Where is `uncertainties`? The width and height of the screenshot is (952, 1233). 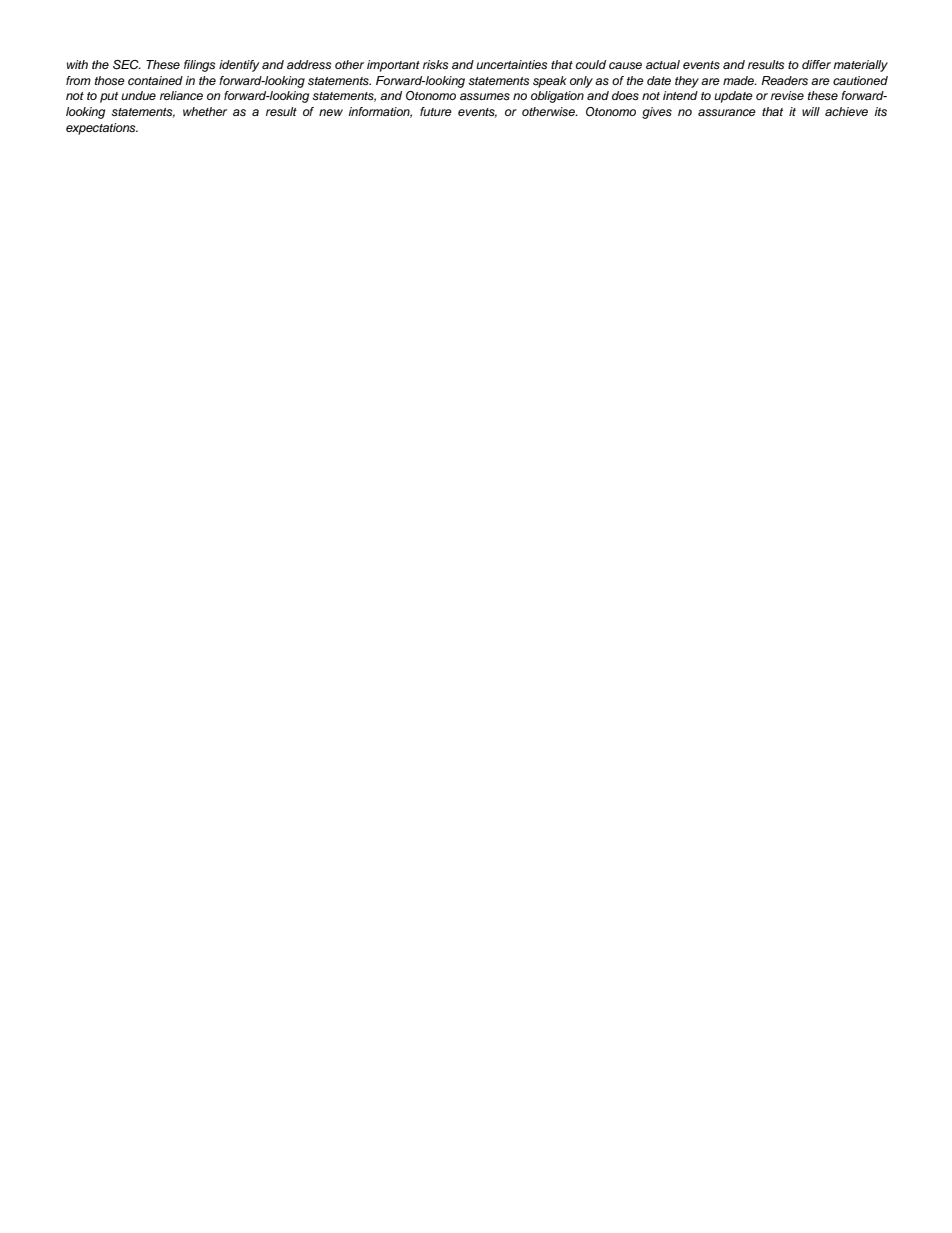
uncertainties is located at coordinates (511, 64).
